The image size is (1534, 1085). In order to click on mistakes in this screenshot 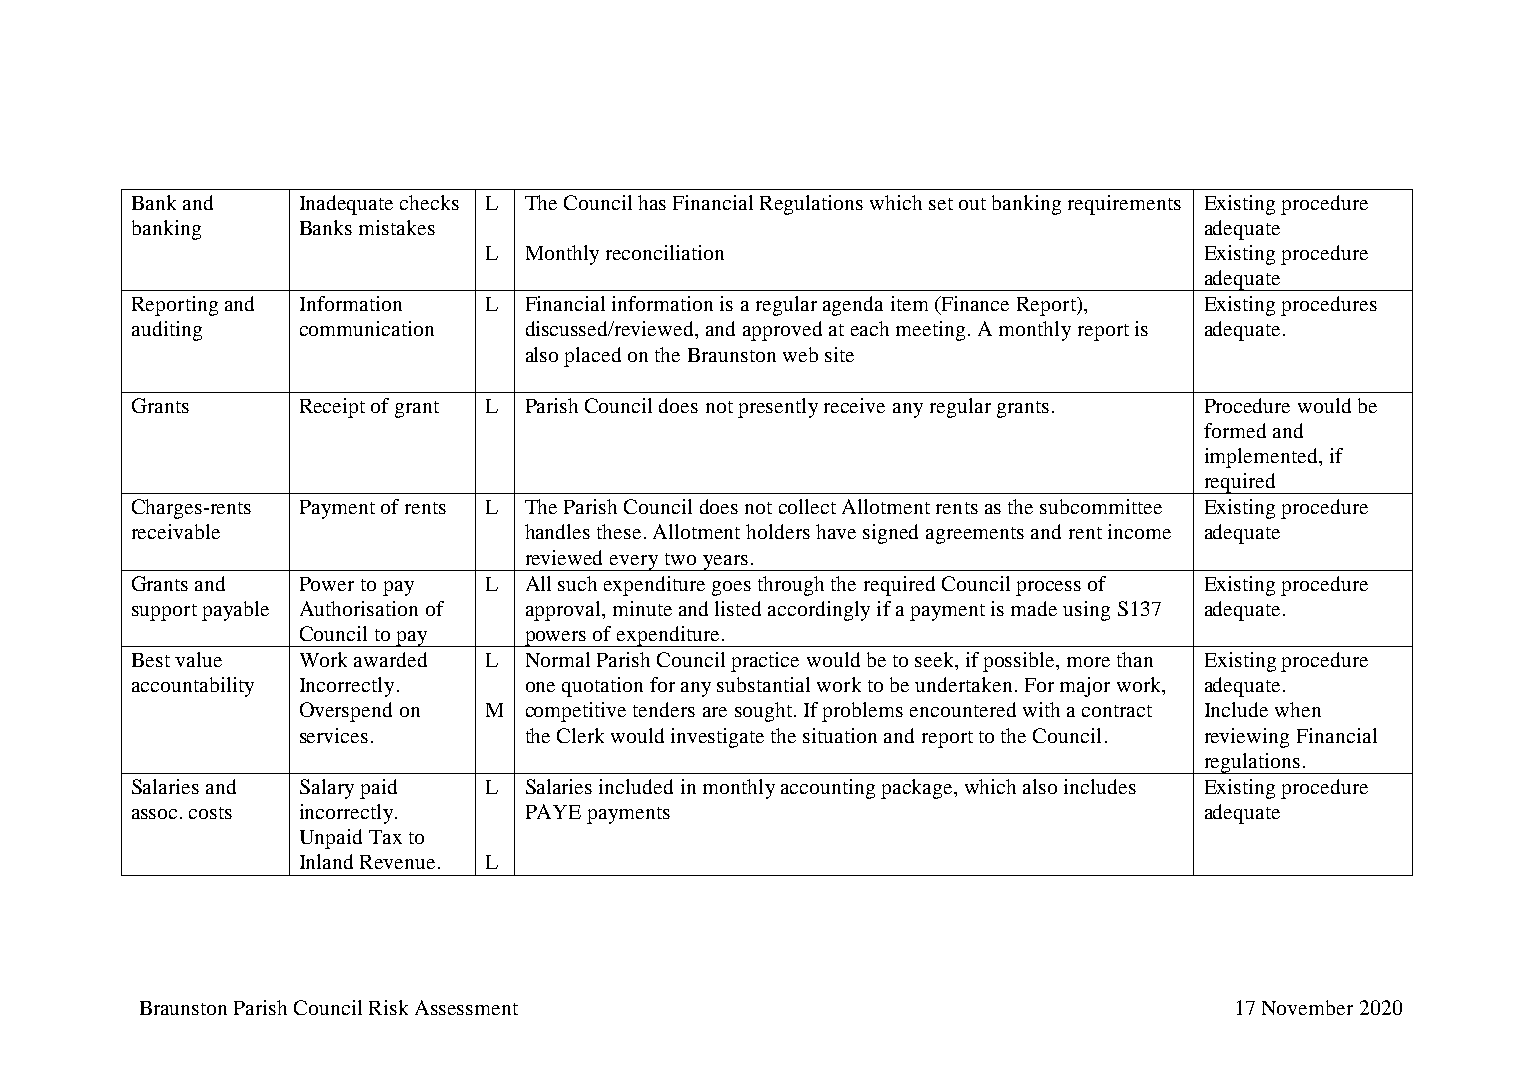, I will do `click(397, 227)`.
